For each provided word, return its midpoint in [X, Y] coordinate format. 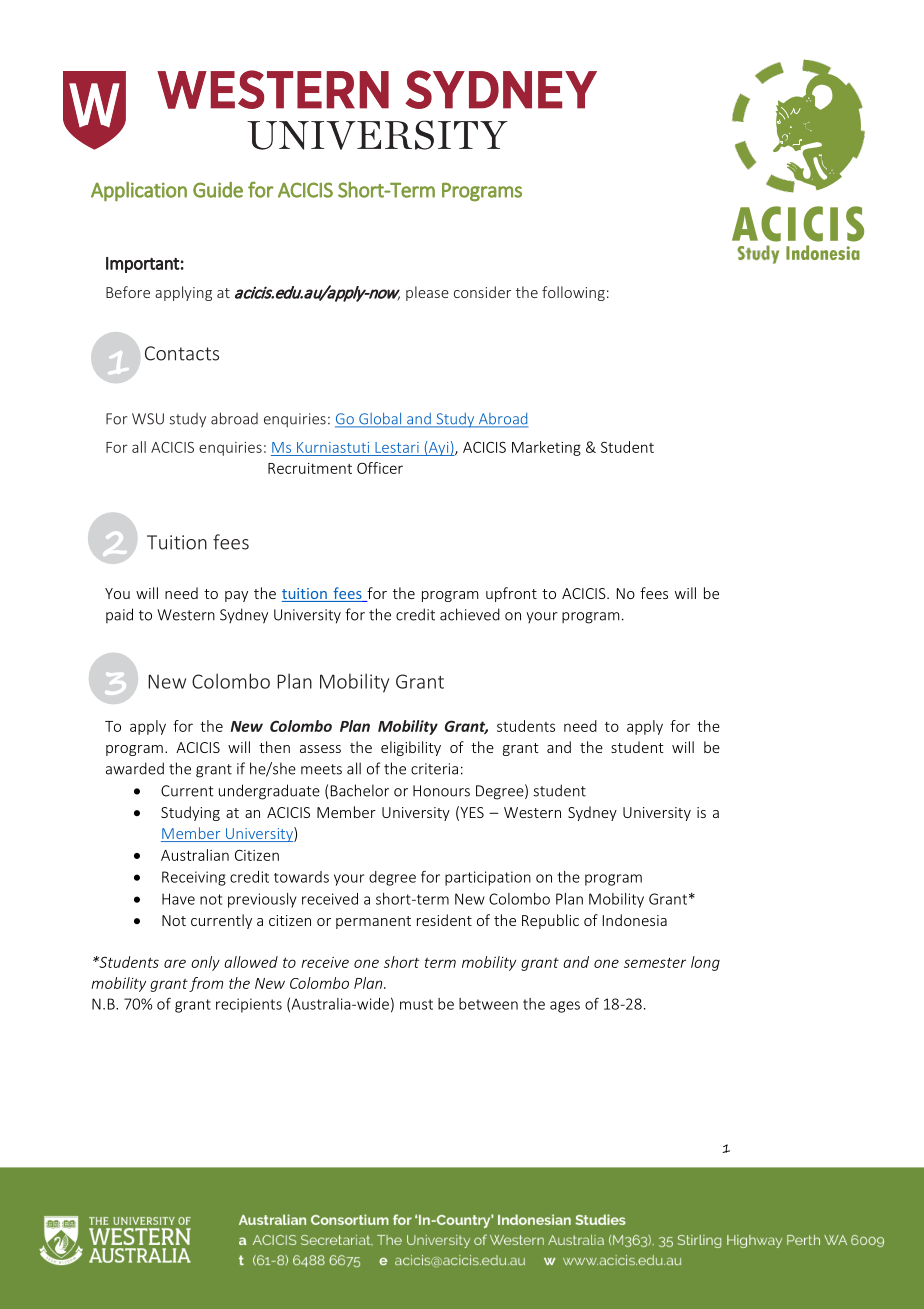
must [416, 1004]
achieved [470, 614]
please [427, 293]
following [573, 293]
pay [236, 596]
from [206, 984]
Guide [218, 190]
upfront [511, 594]
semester [655, 963]
